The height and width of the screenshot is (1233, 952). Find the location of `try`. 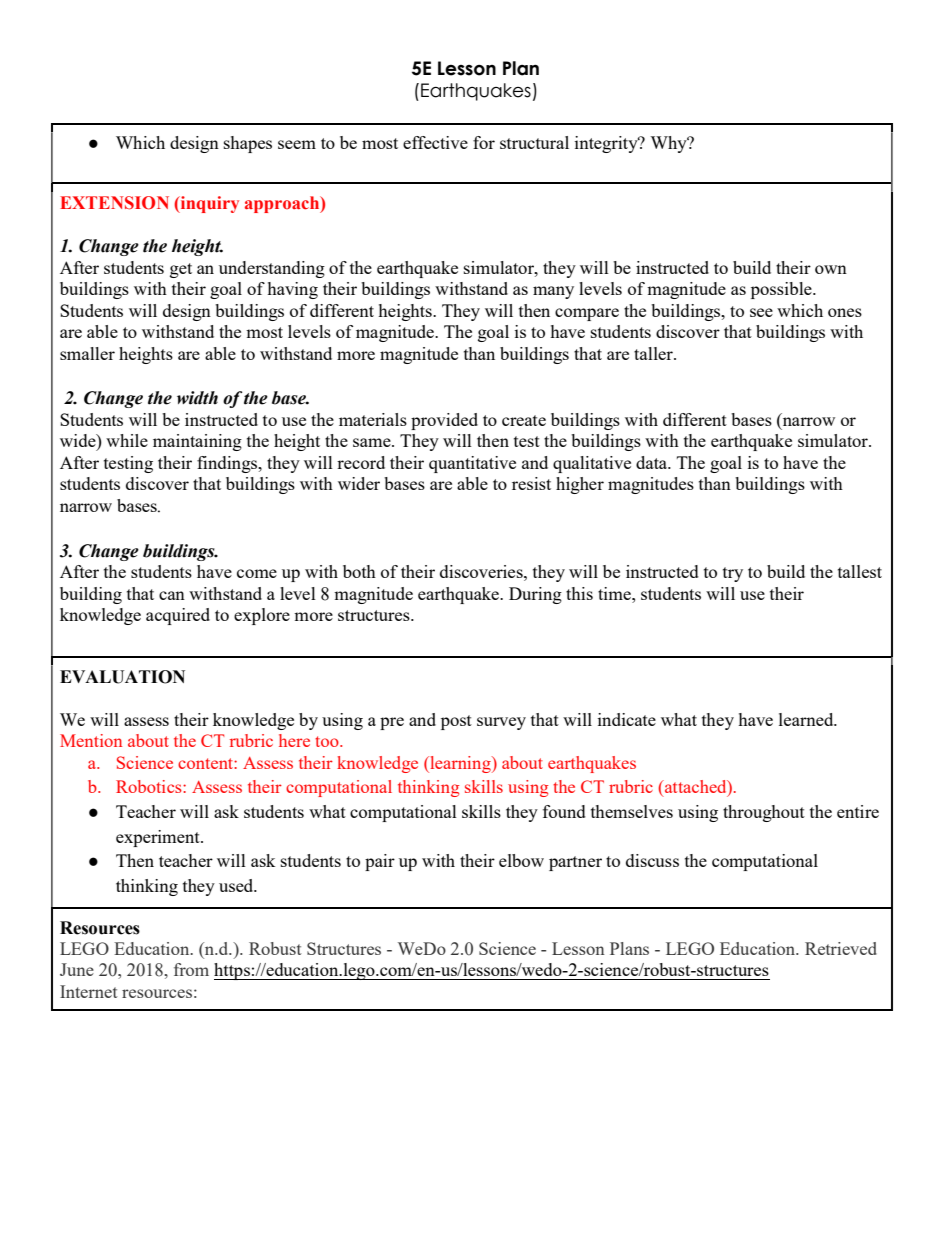

try is located at coordinates (733, 574).
